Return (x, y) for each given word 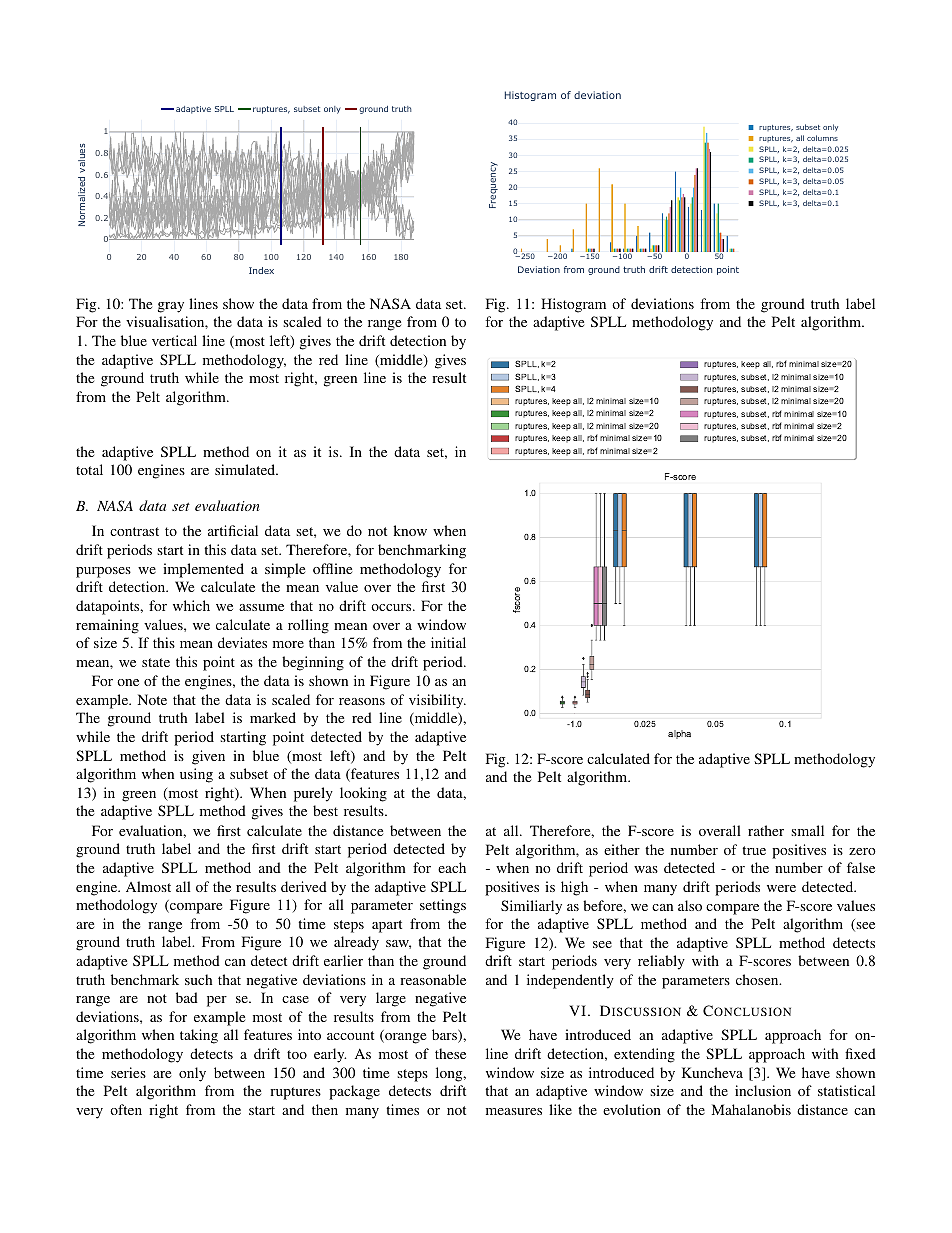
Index (261, 270)
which (191, 605)
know (410, 530)
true (754, 850)
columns (822, 138)
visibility (437, 701)
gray (171, 307)
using (196, 775)
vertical (174, 340)
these (450, 1053)
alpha (679, 734)
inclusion (763, 1090)
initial (448, 642)
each (452, 867)
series (128, 1072)
